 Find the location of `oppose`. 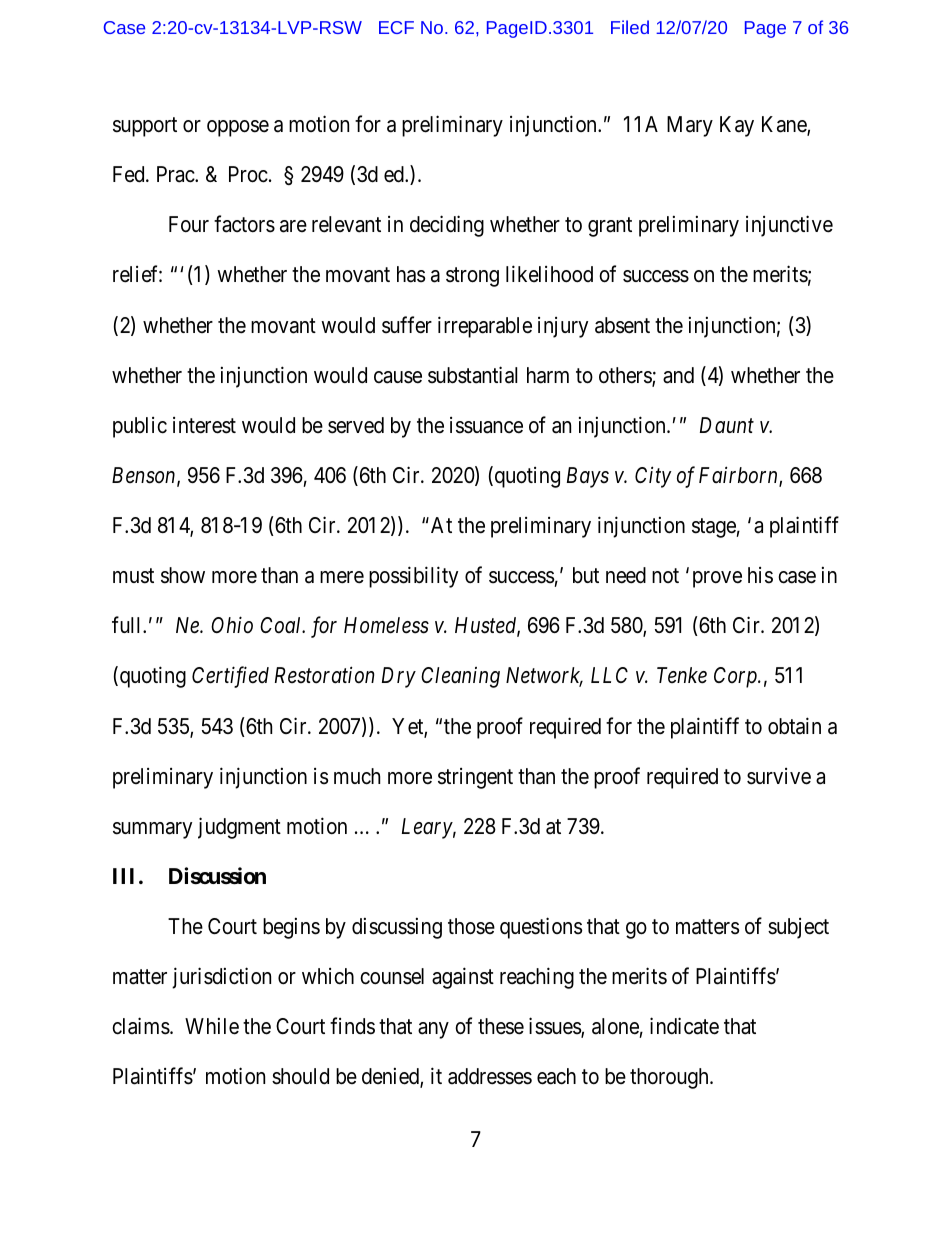

oppose is located at coordinates (238, 128).
